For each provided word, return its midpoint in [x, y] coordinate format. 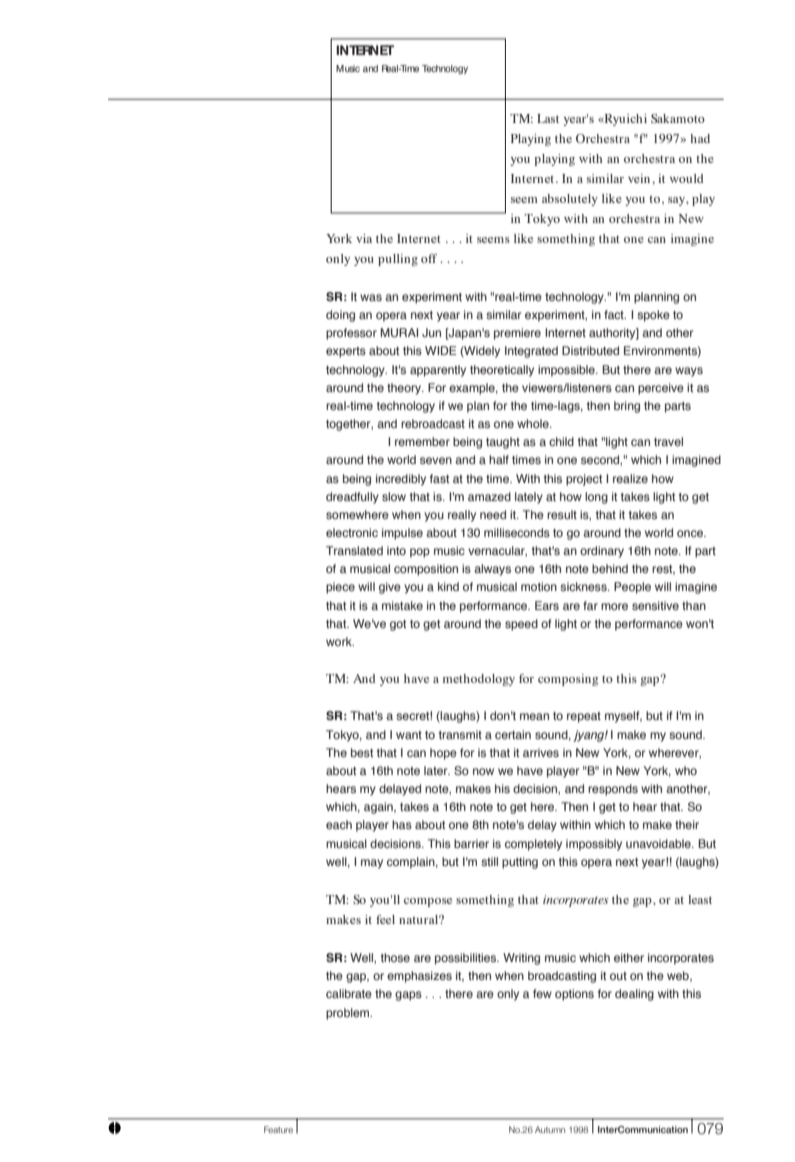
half [499, 459]
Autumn [550, 1129]
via [364, 238]
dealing [634, 995]
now [483, 771]
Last [548, 118]
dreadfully [352, 498]
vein [640, 178]
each [339, 824]
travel [668, 441]
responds [613, 790]
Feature [278, 1129]
